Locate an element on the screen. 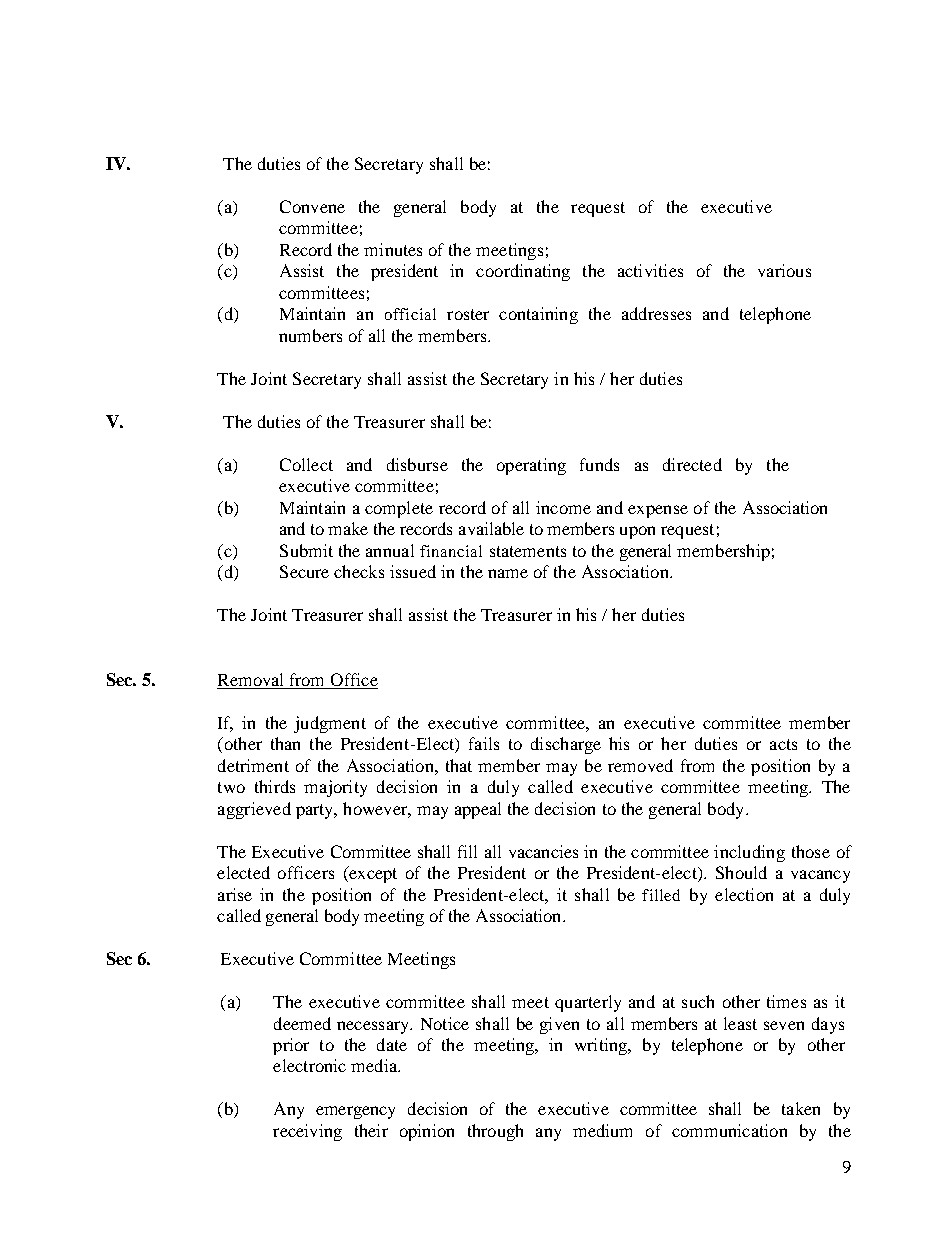 The image size is (952, 1233). Convene is located at coordinates (312, 206).
